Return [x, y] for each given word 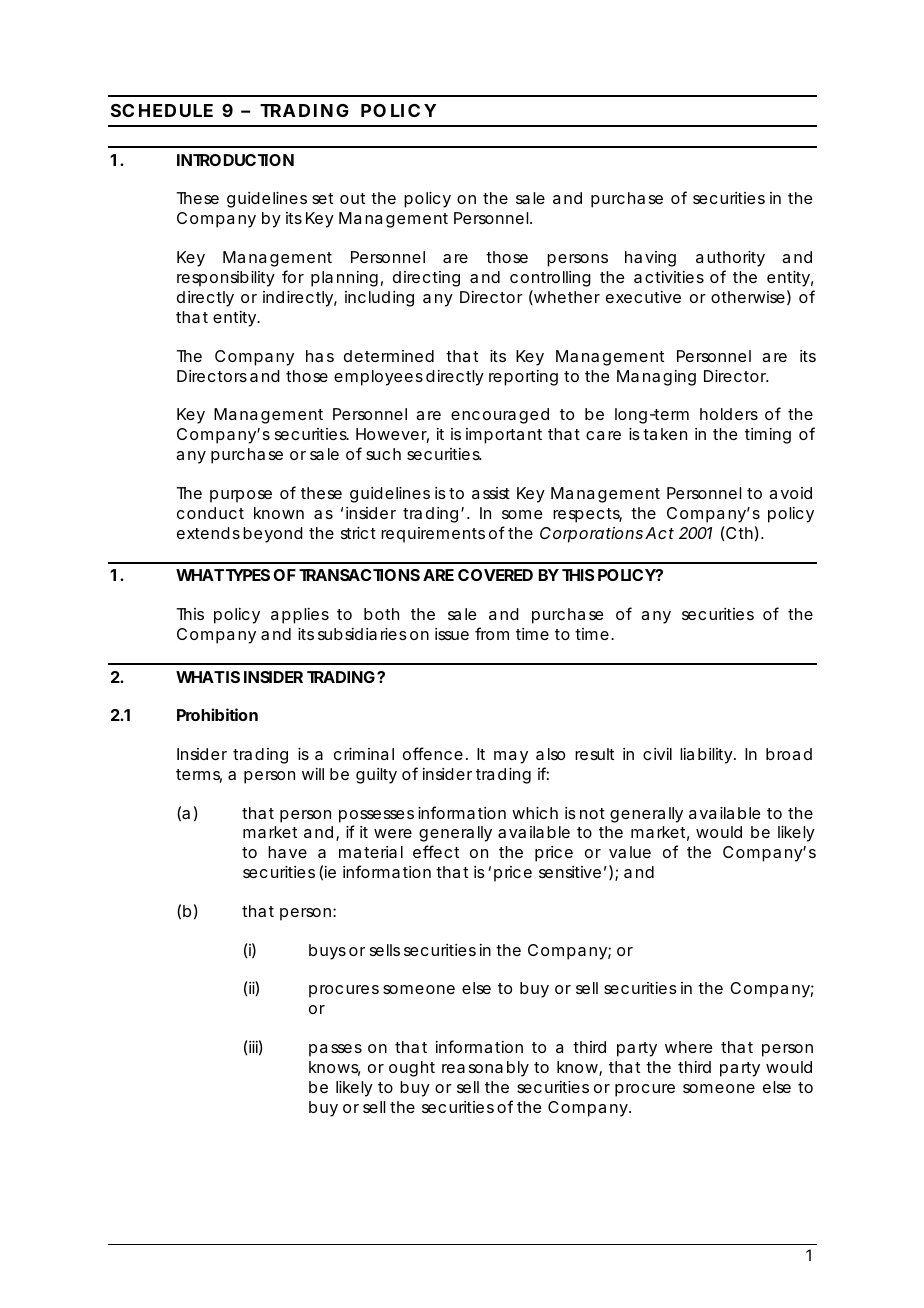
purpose [241, 496]
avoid [790, 493]
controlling [550, 279]
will [313, 774]
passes [335, 1050]
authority [730, 259]
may [511, 757]
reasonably [485, 1069]
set [322, 198]
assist [491, 493]
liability [706, 756]
